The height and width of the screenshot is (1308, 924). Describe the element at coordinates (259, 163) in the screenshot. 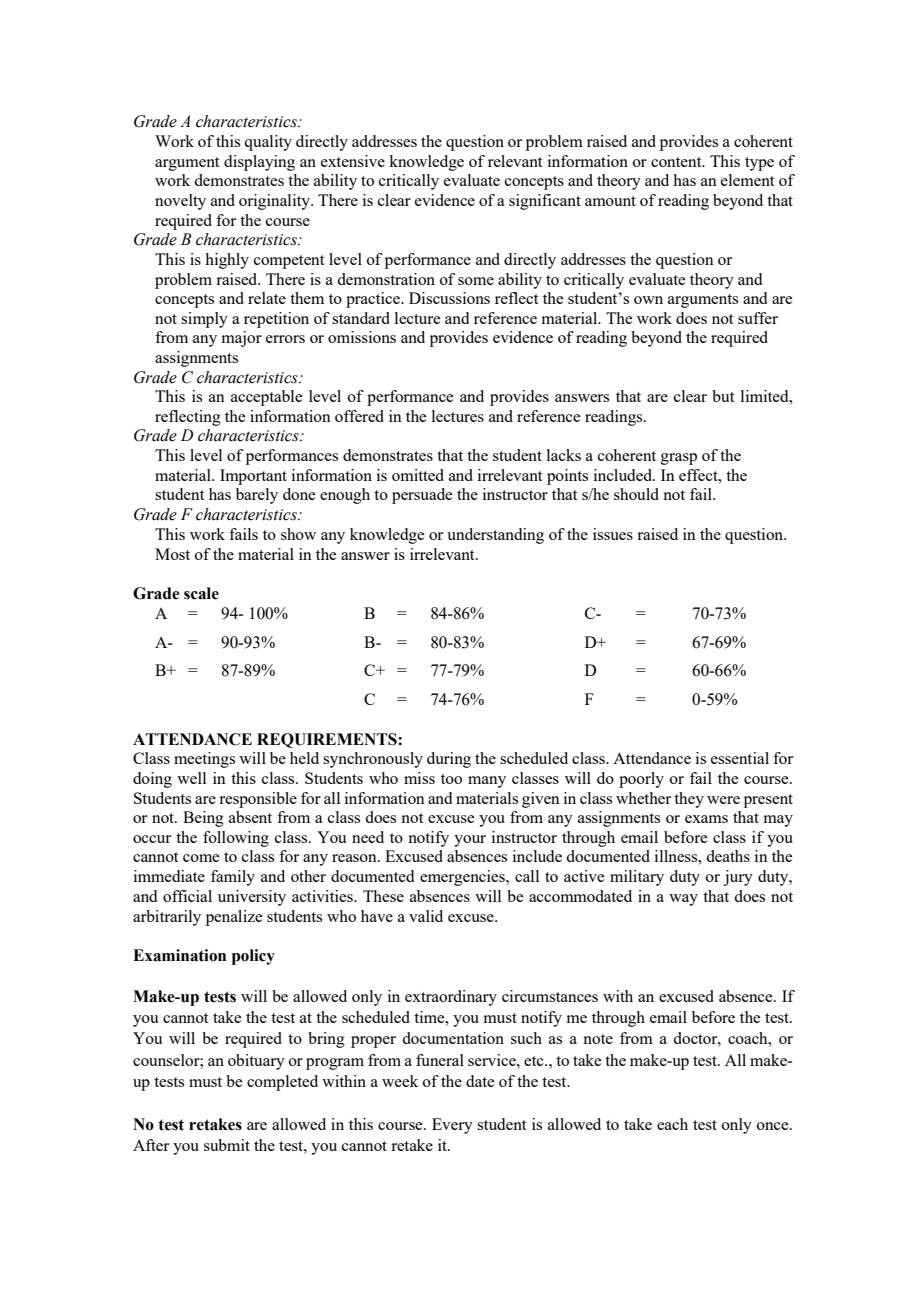

I see `displaying` at that location.
